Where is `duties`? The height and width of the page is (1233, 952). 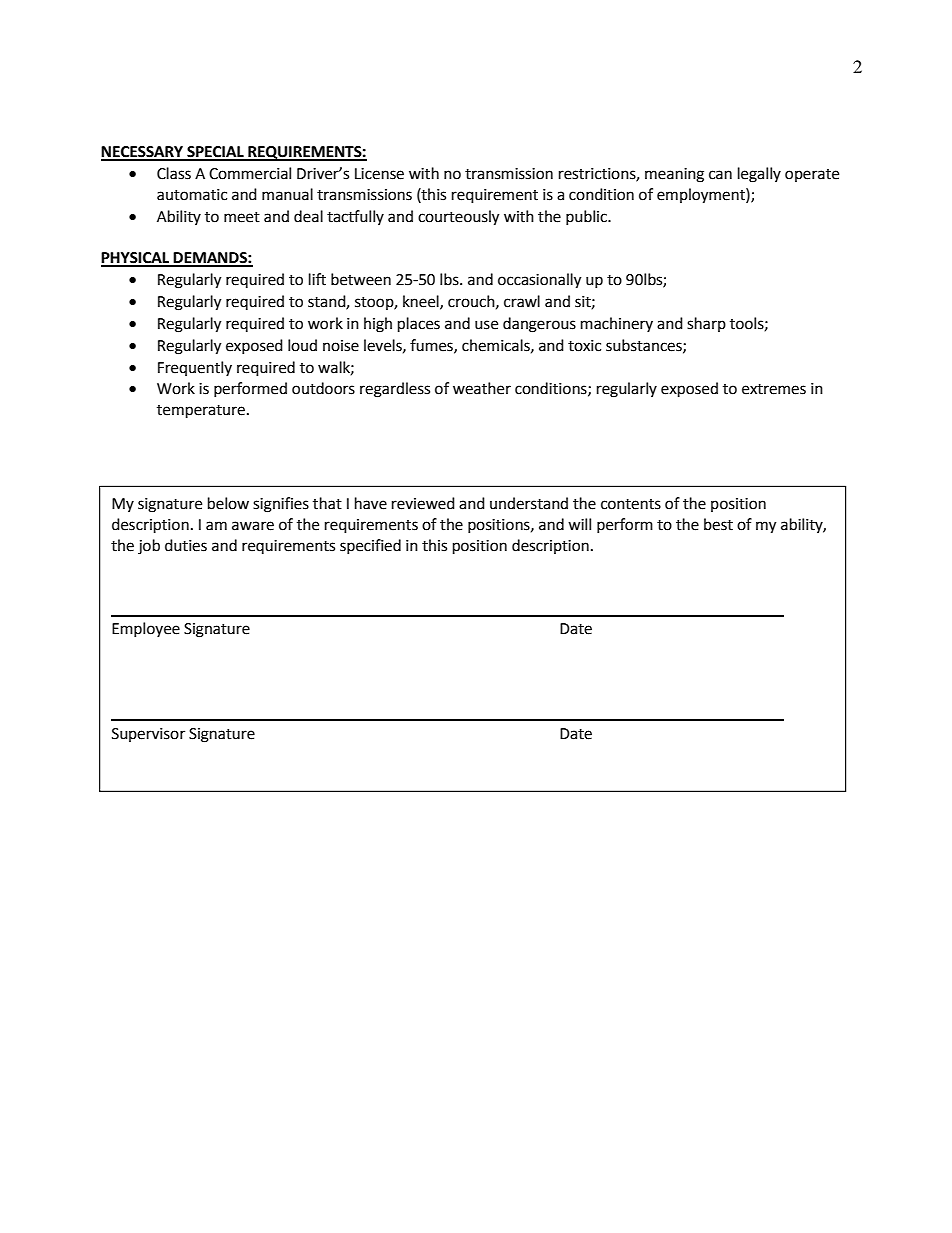
duties is located at coordinates (186, 545).
